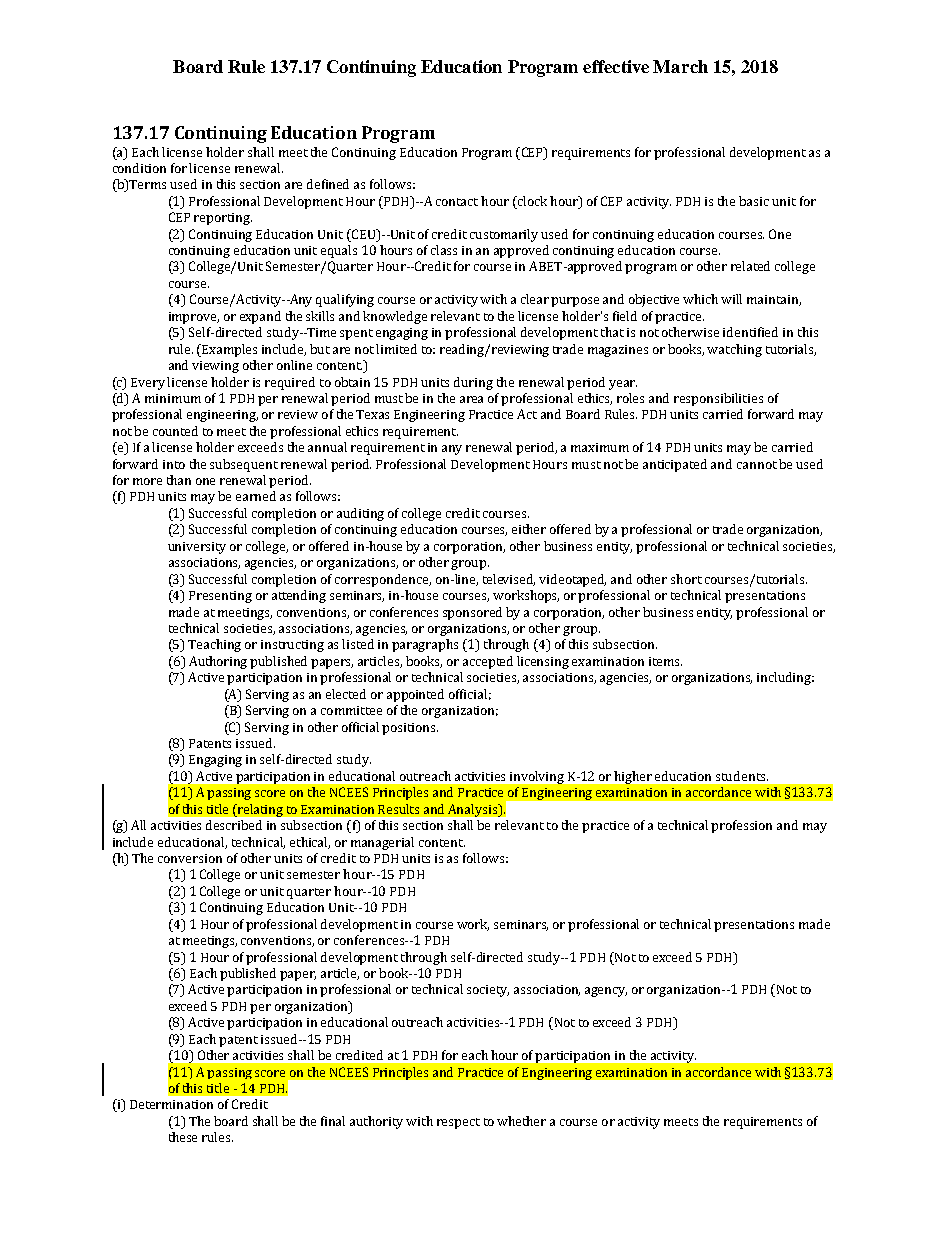 This document has height=1233, width=952. What do you see at coordinates (457, 202) in the document?
I see `contact` at bounding box center [457, 202].
